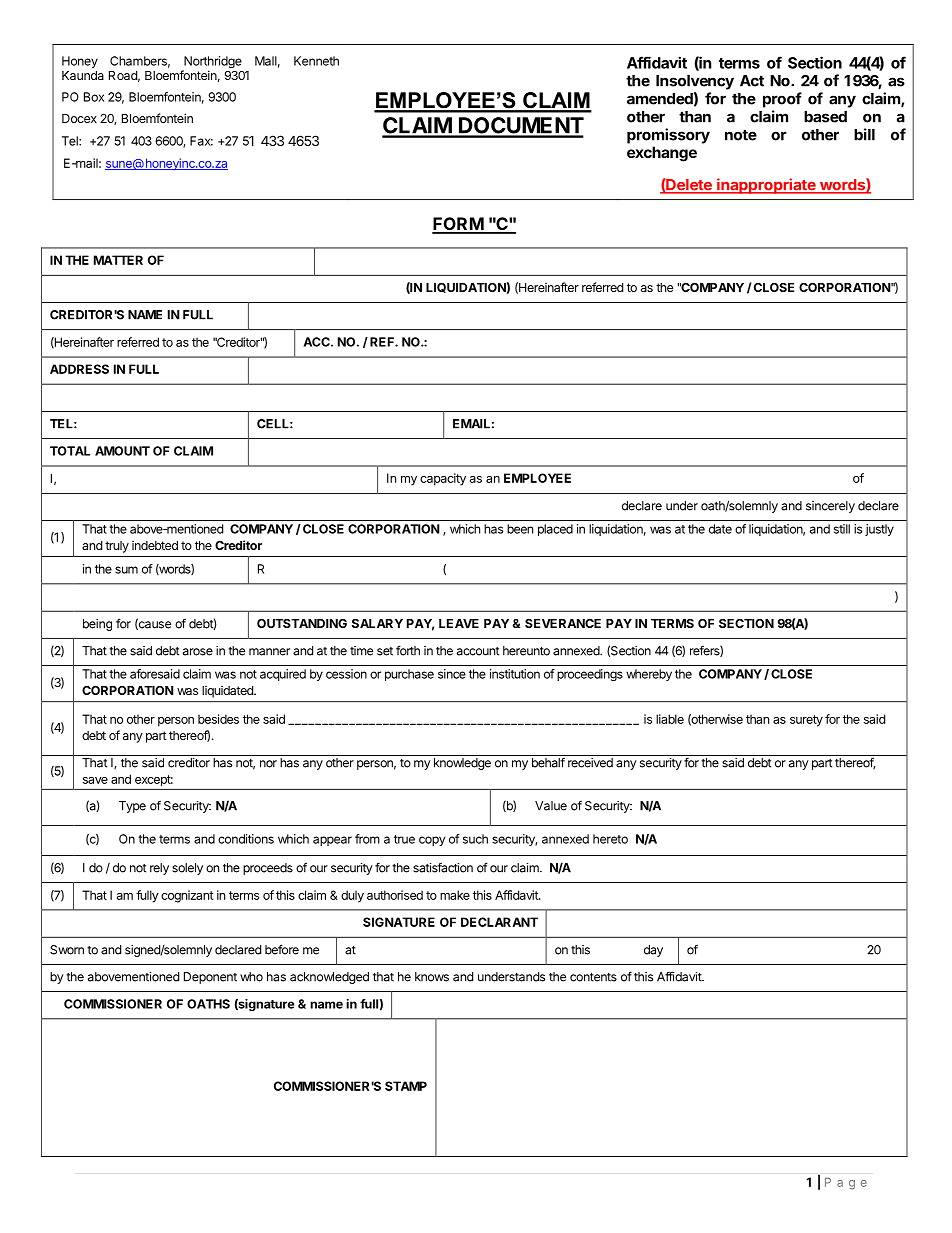  I want to click on Kenneth, so click(316, 61).
